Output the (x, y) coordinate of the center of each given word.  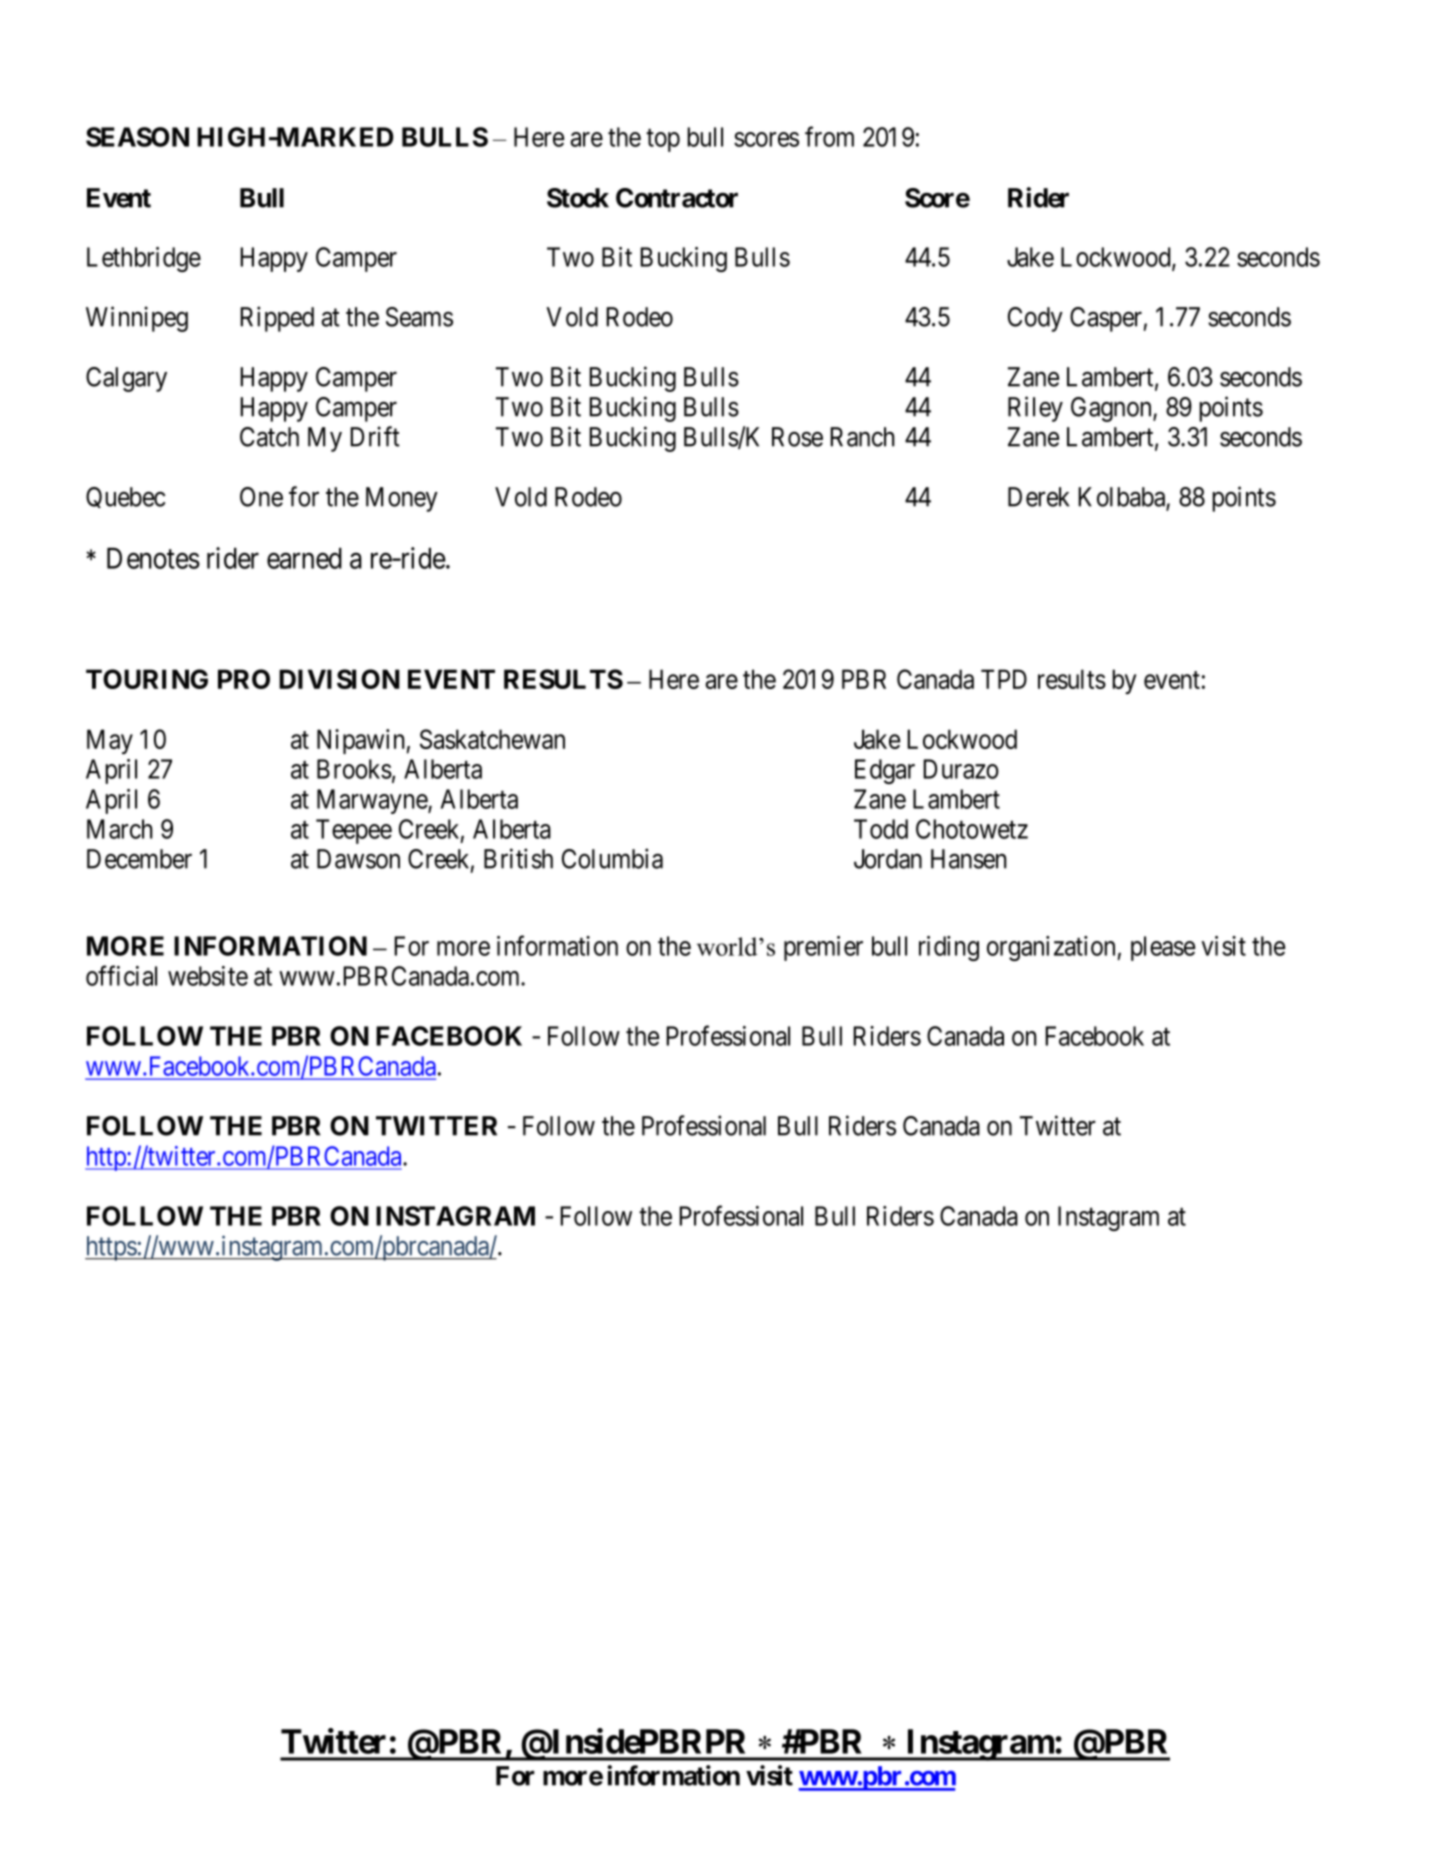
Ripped (277, 319)
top (663, 140)
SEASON (137, 137)
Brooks (354, 769)
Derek (1038, 497)
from (829, 136)
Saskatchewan (492, 739)
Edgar (885, 771)
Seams (419, 317)
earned (304, 558)
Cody (1035, 319)
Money (402, 499)
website (208, 976)
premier (823, 948)
